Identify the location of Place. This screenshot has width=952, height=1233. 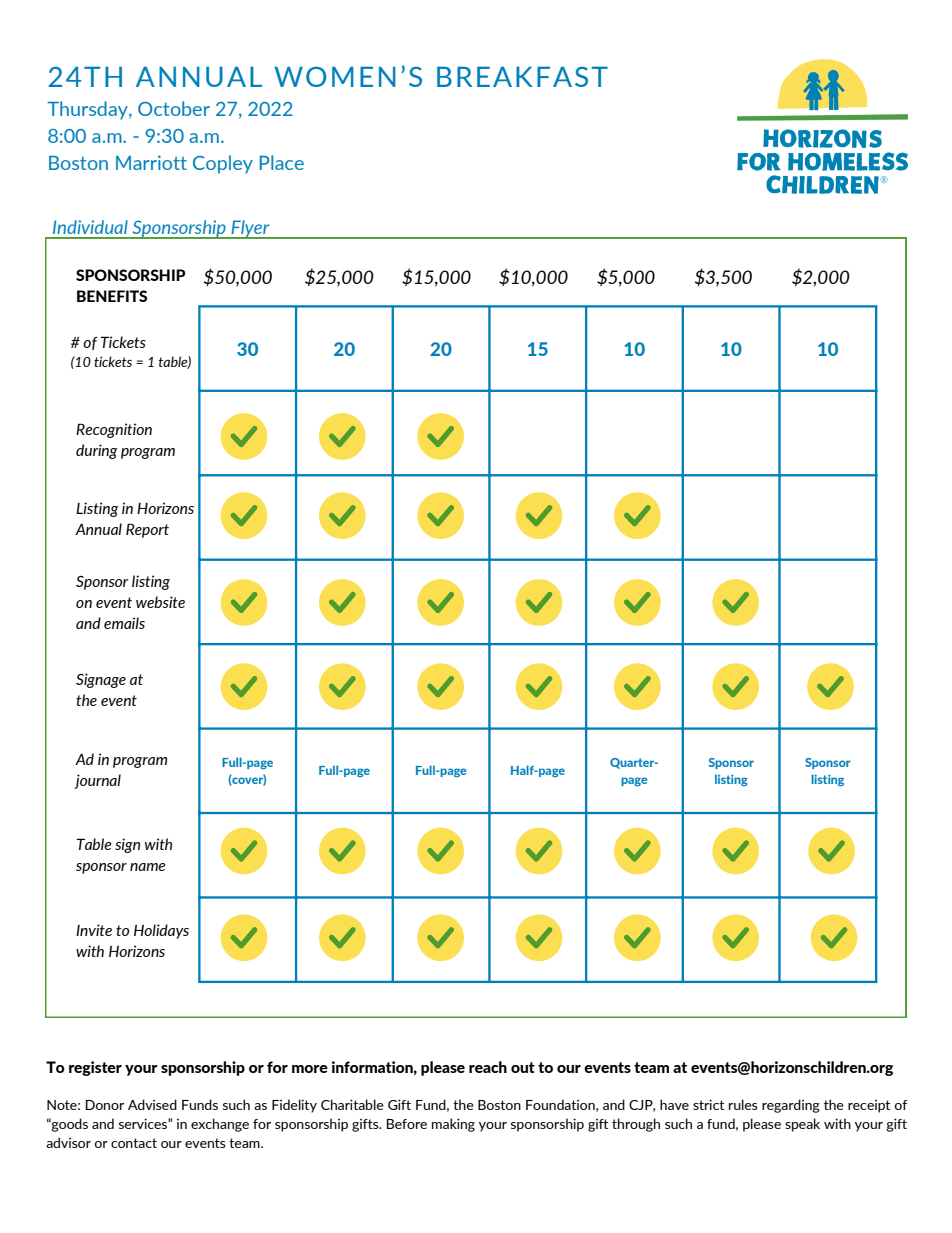
(282, 162).
